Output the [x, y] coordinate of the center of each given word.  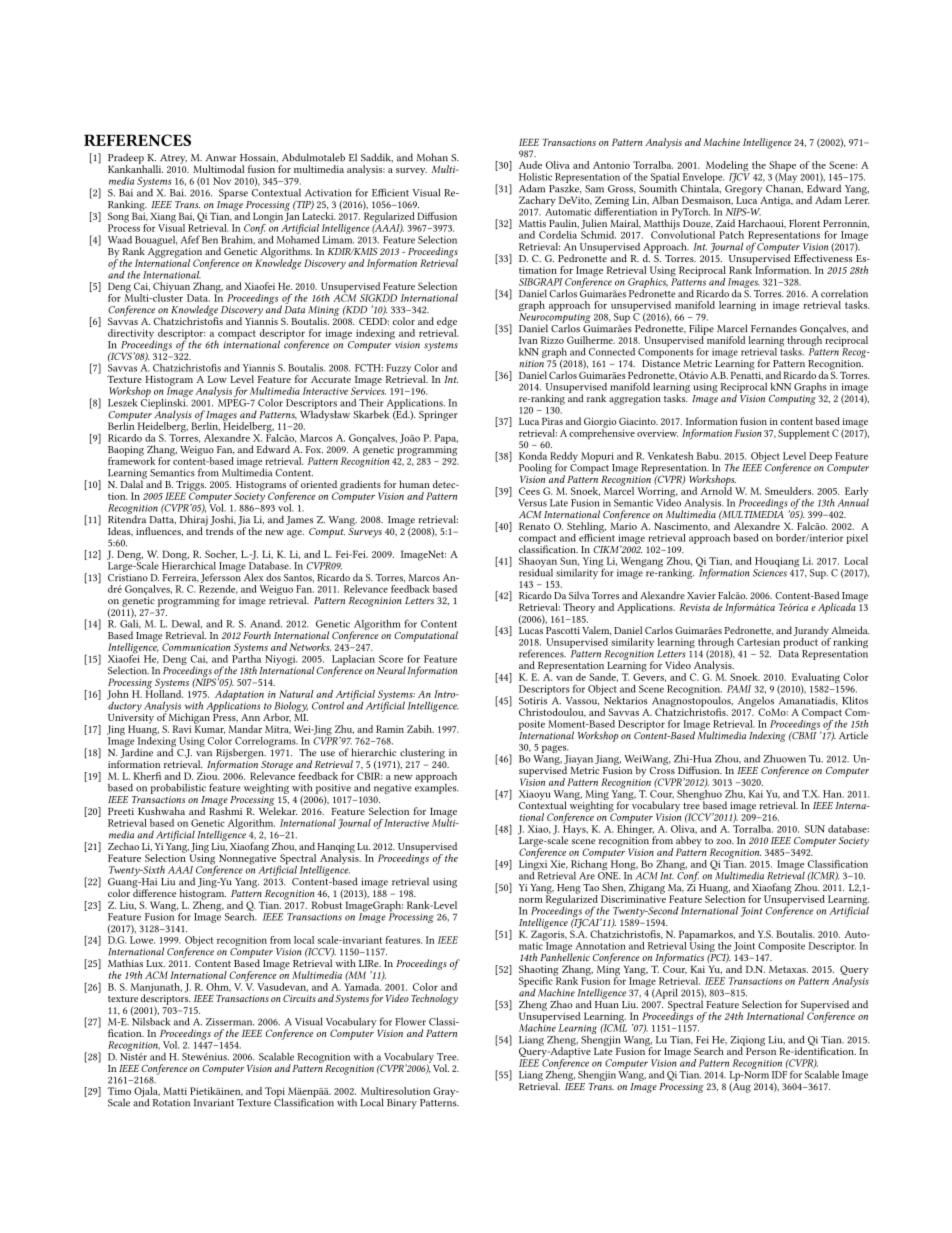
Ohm [218, 987]
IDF [779, 1075]
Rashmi [225, 810]
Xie [559, 864]
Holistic [535, 177]
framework [131, 460]
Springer [438, 416]
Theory [579, 608]
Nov [222, 181]
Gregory [743, 191]
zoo [725, 841]
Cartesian [758, 642]
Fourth [257, 635]
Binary [402, 1104]
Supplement [804, 434]
